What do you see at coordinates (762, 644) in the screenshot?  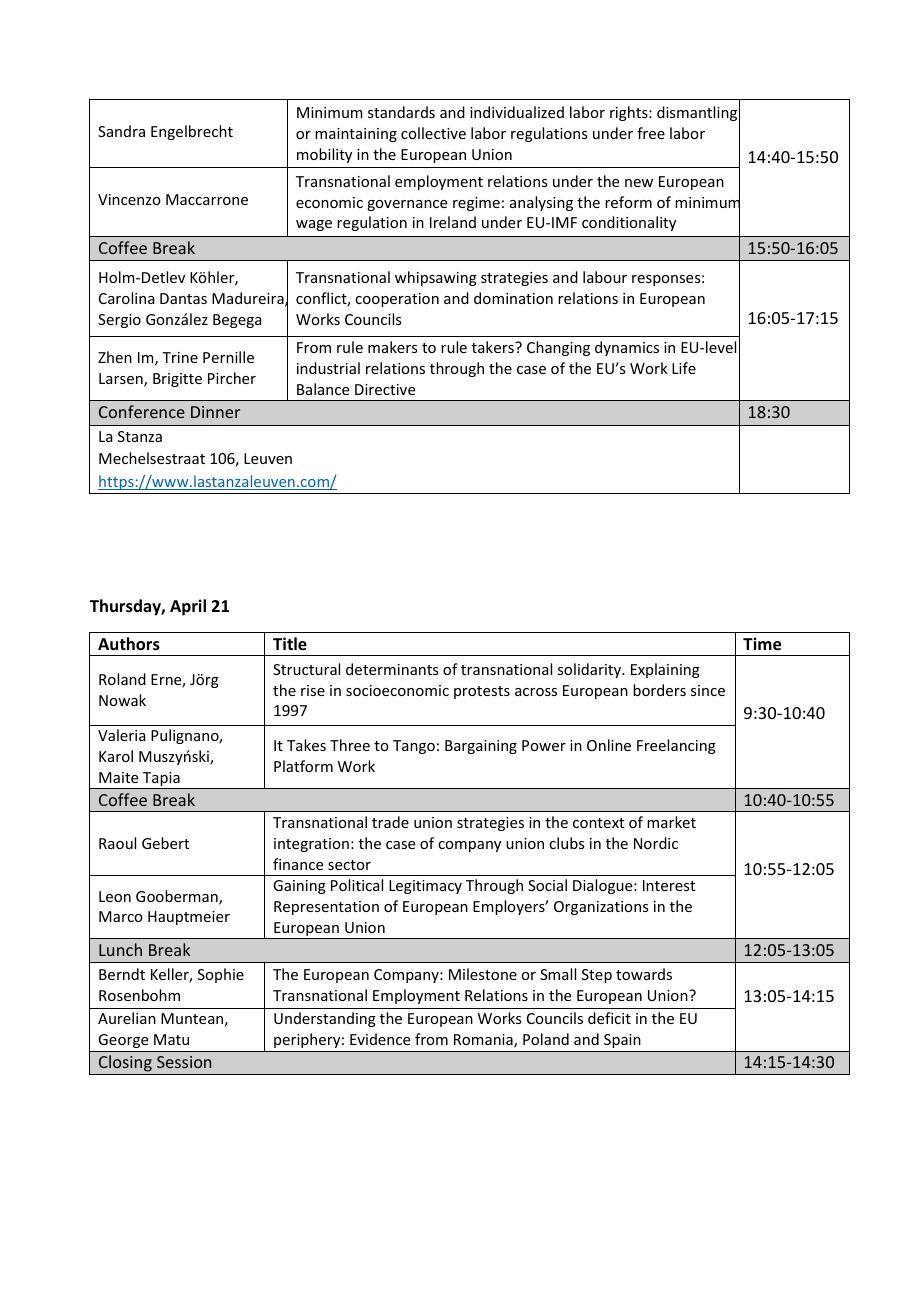 I see `Time` at bounding box center [762, 644].
